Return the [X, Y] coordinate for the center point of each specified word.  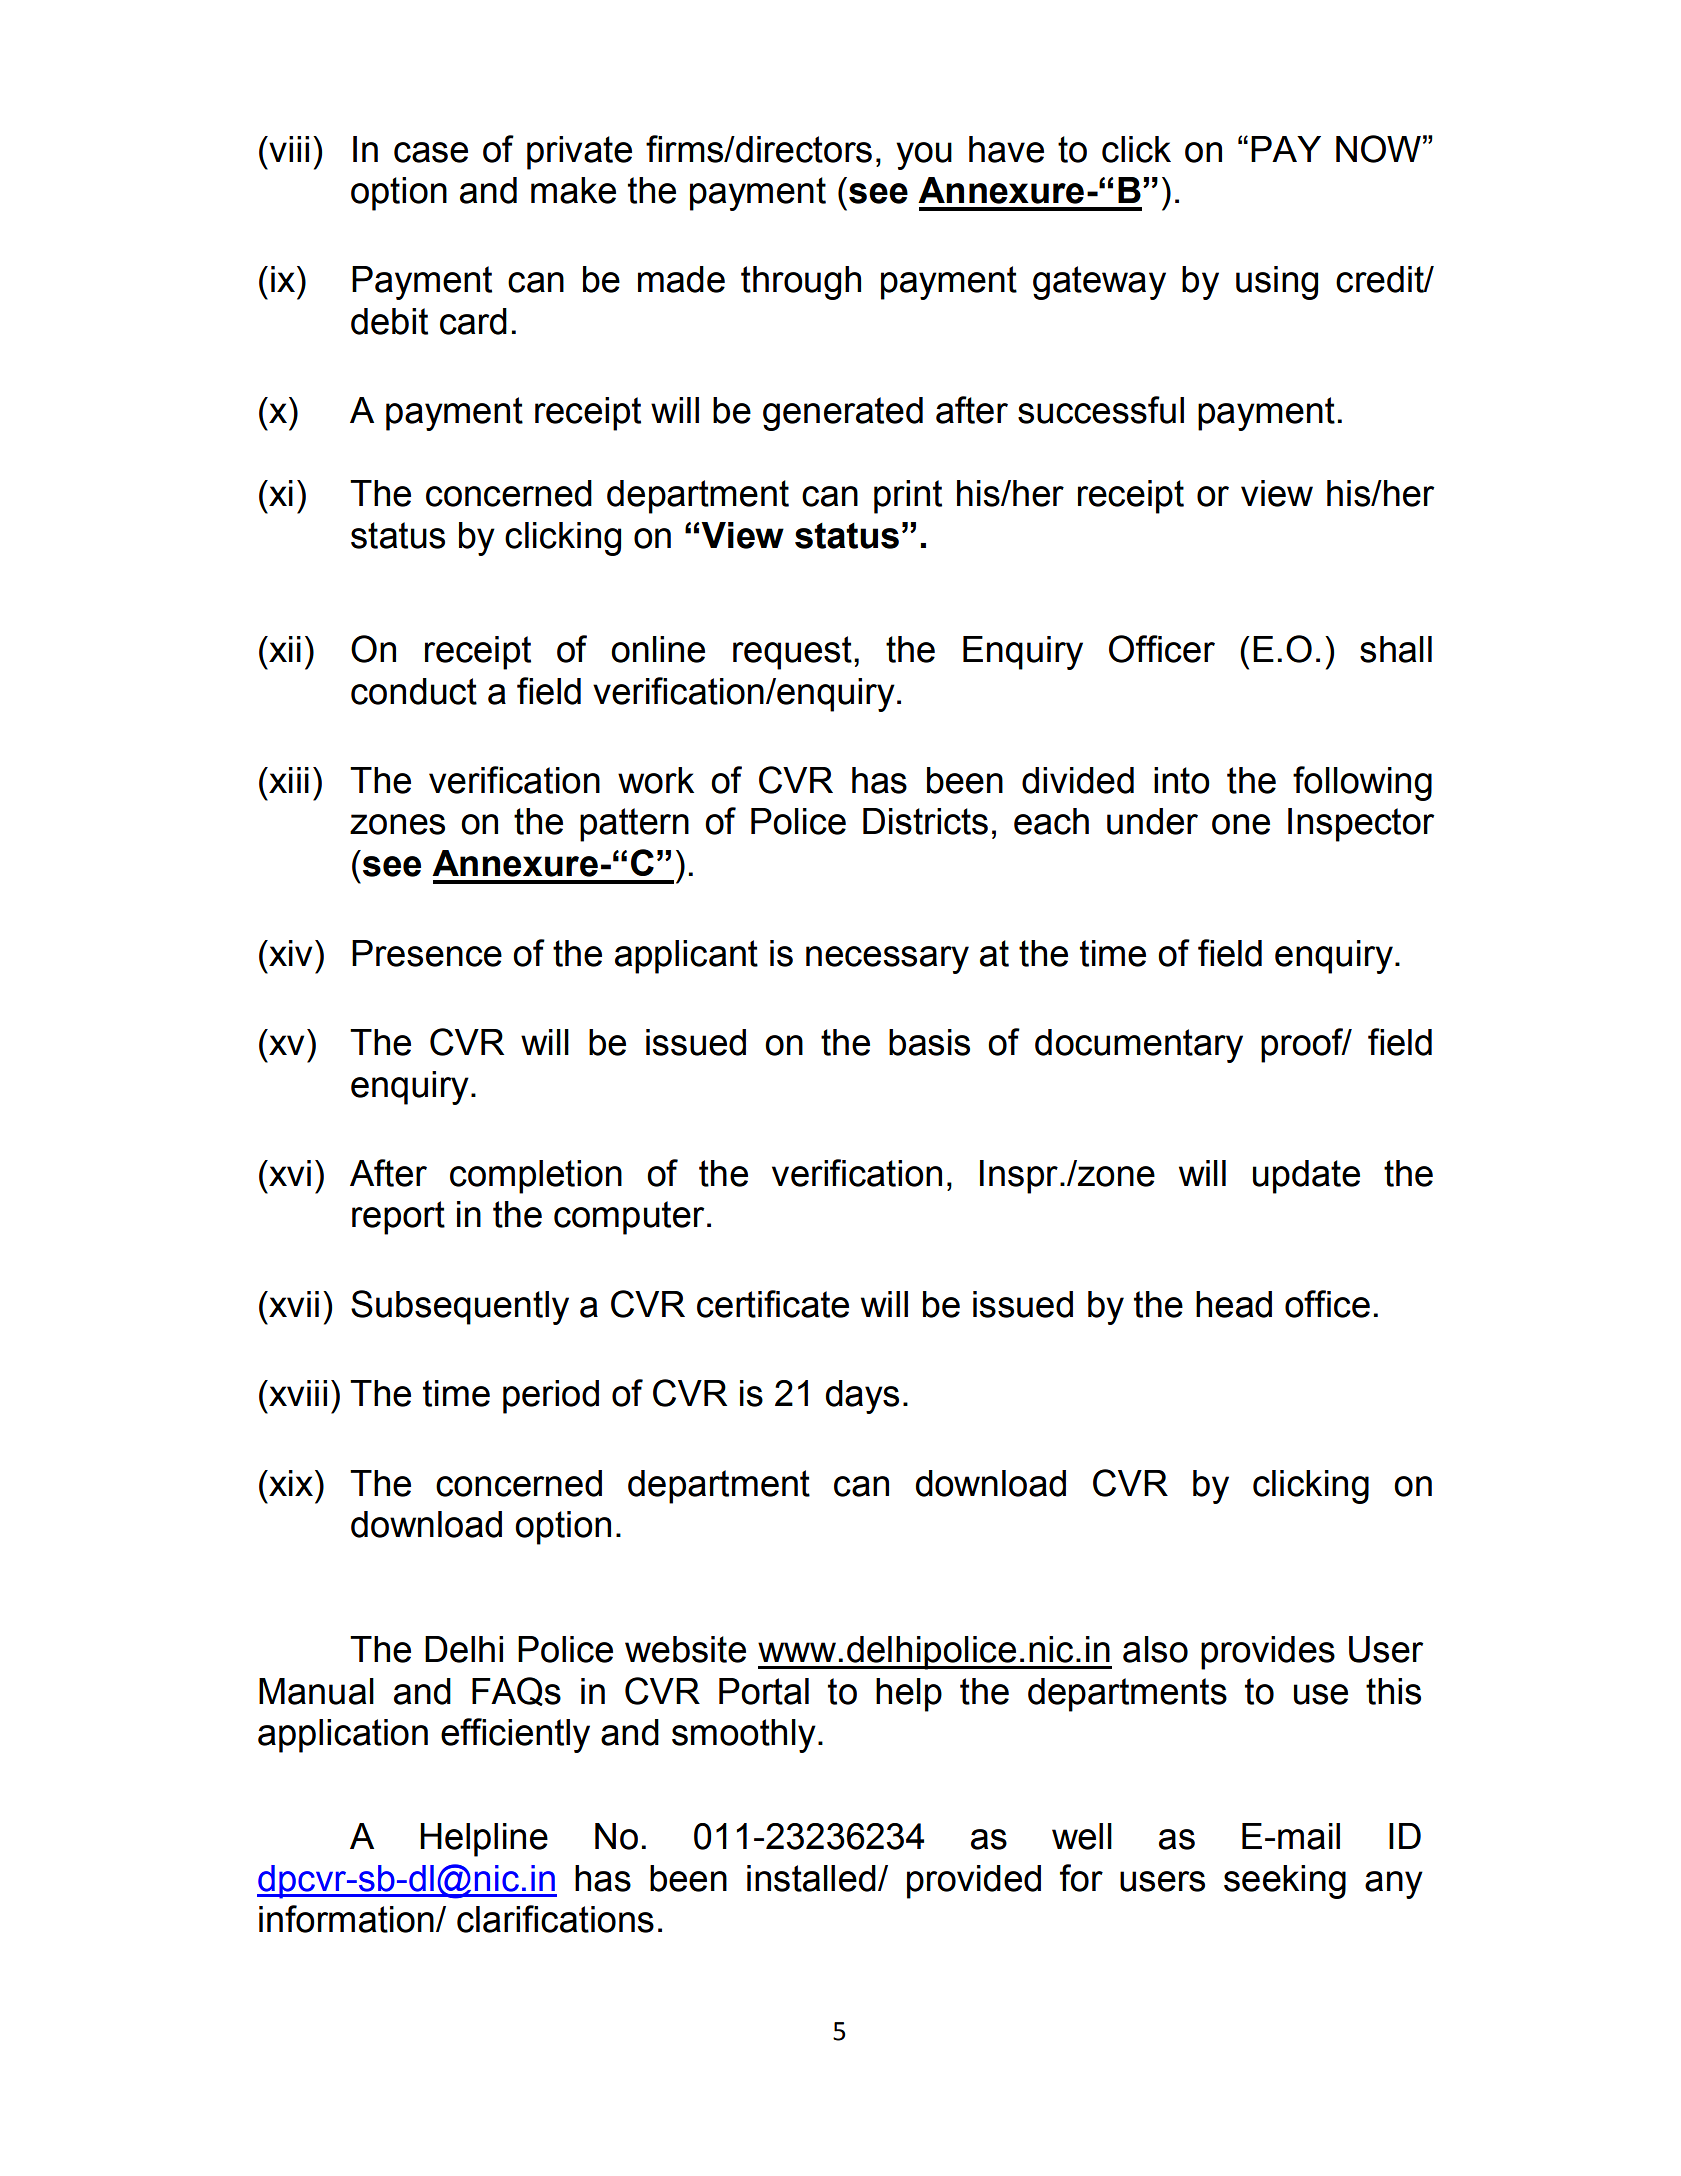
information [346, 1919]
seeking [1285, 1882]
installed [811, 1878]
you [924, 156]
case [431, 152]
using [1277, 283]
